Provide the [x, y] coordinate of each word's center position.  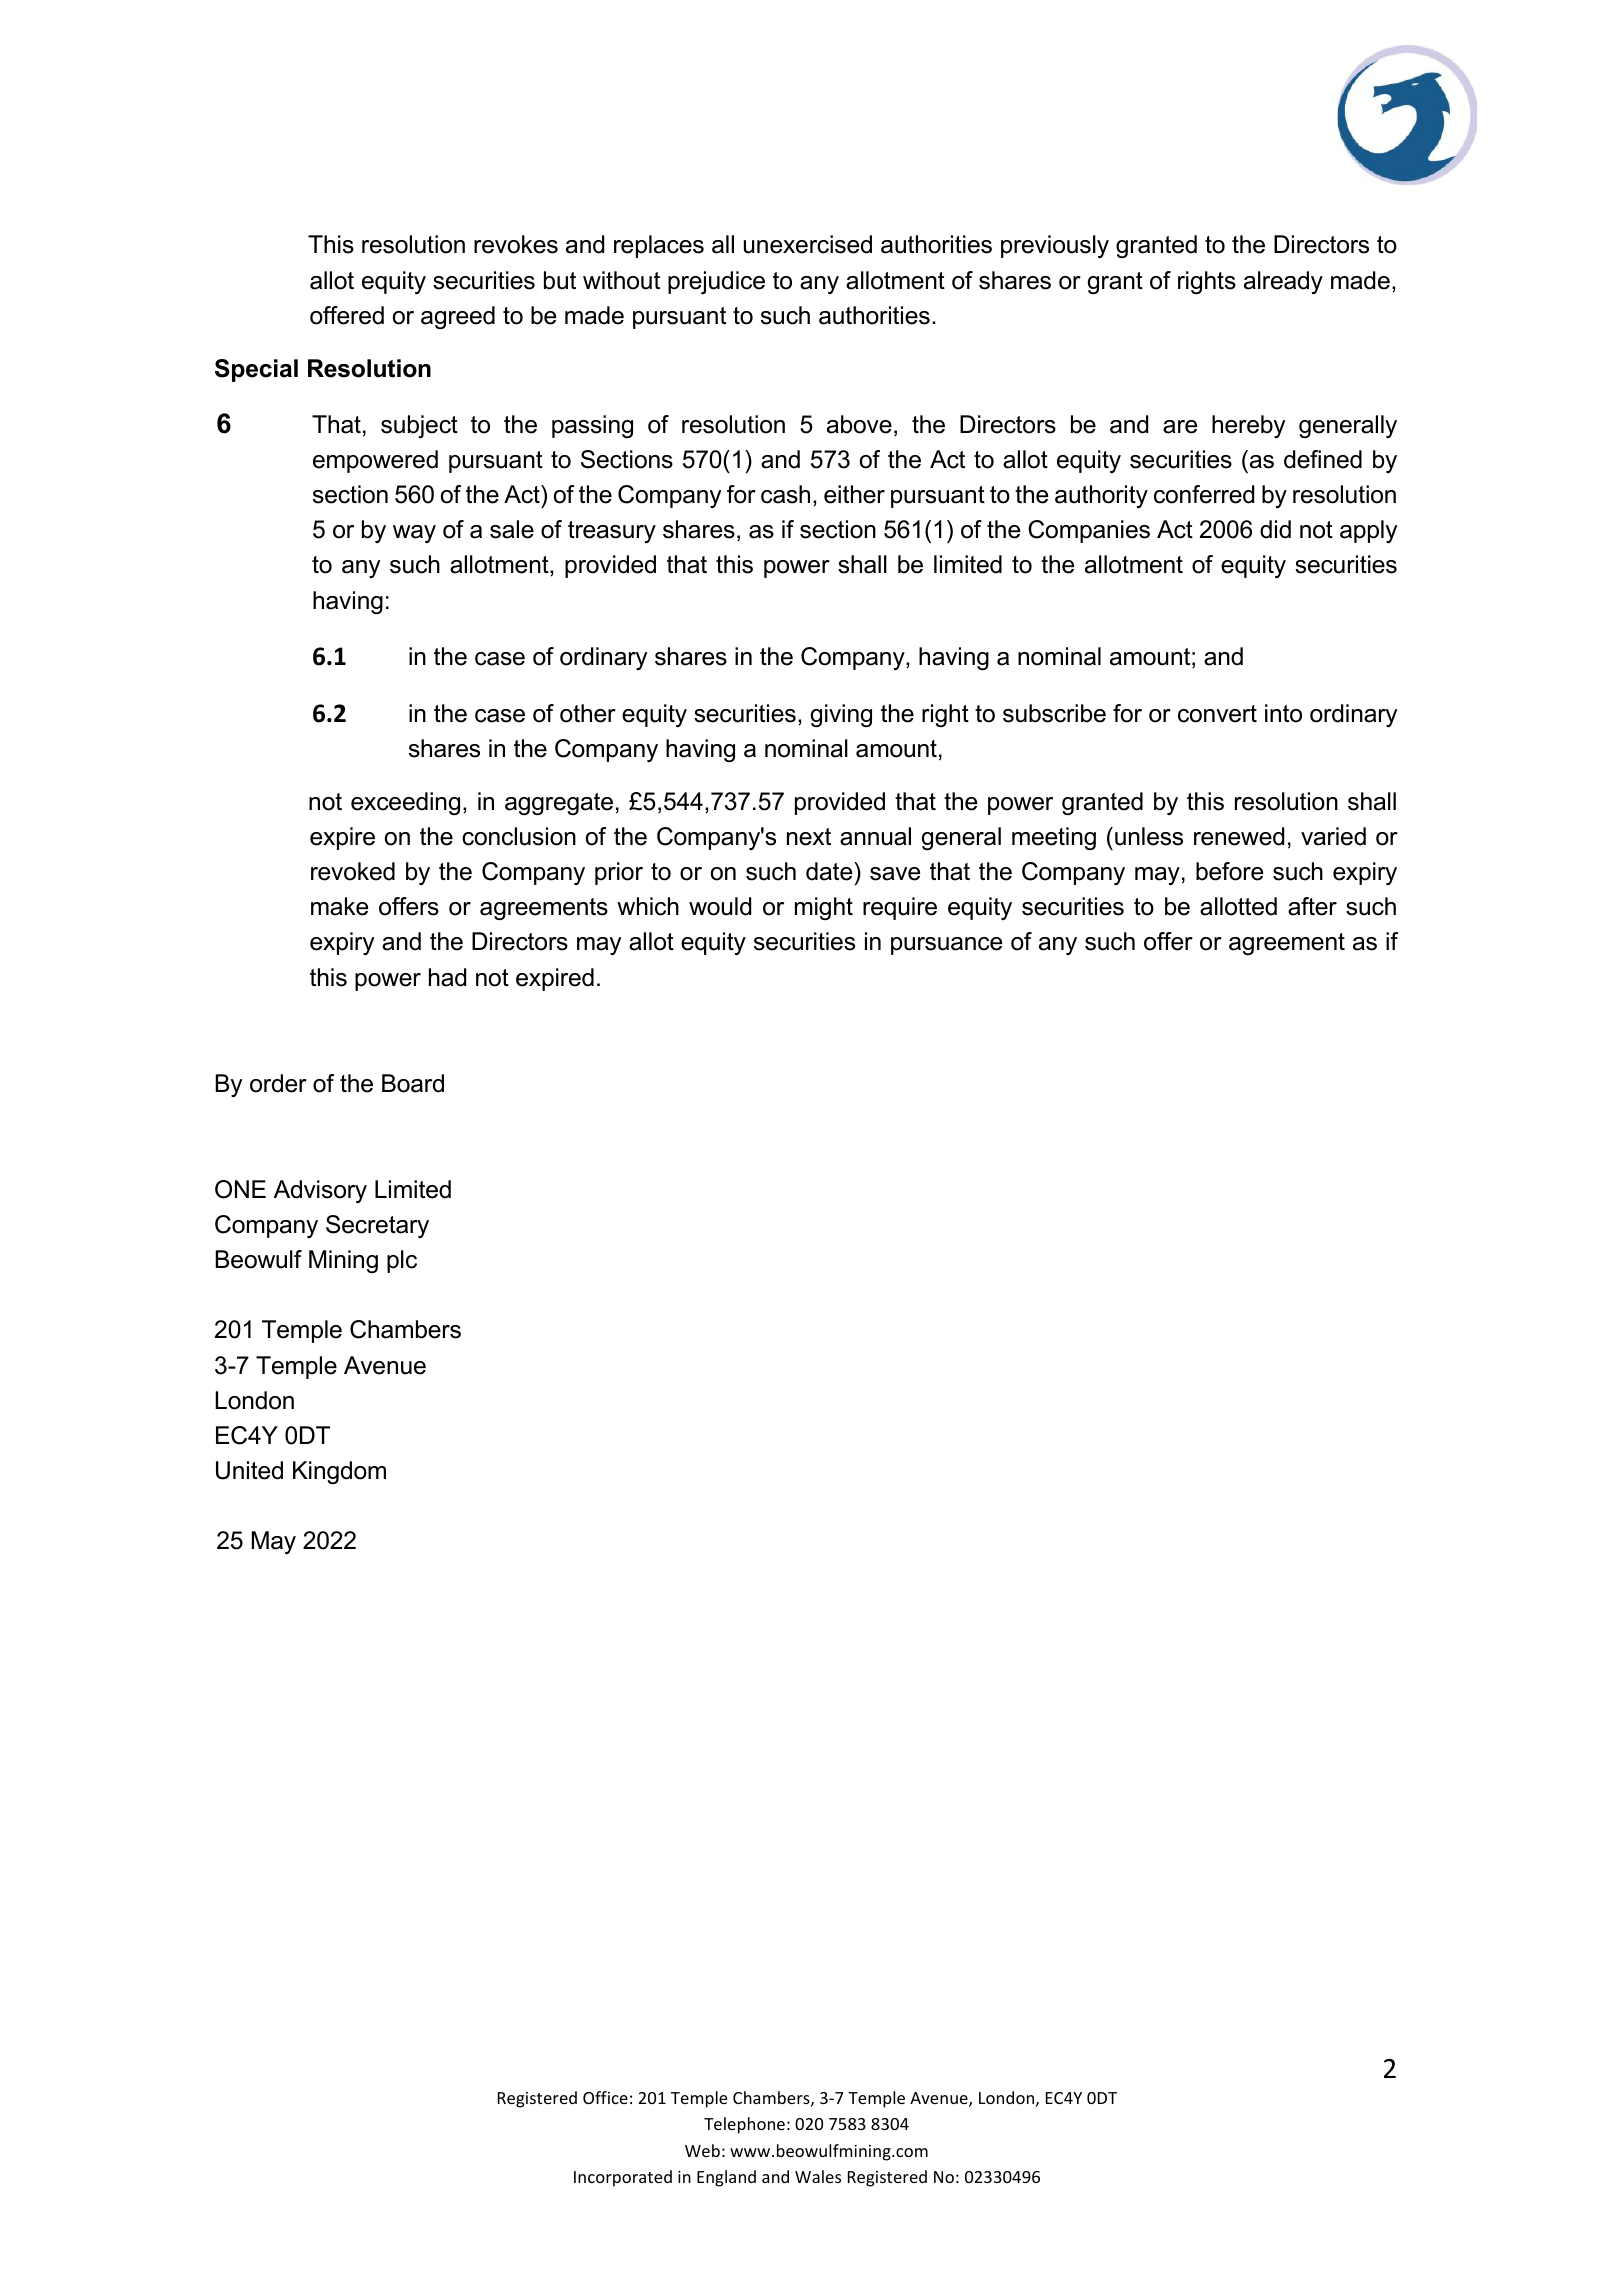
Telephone [744, 2125]
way [414, 534]
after [1312, 906]
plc [402, 1261]
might [824, 908]
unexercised [808, 244]
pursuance [946, 946]
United [249, 1470]
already [1283, 282]
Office [605, 2097]
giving [841, 715]
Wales [818, 2176]
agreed [458, 317]
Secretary [377, 1226]
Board [413, 1083]
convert [1217, 714]
